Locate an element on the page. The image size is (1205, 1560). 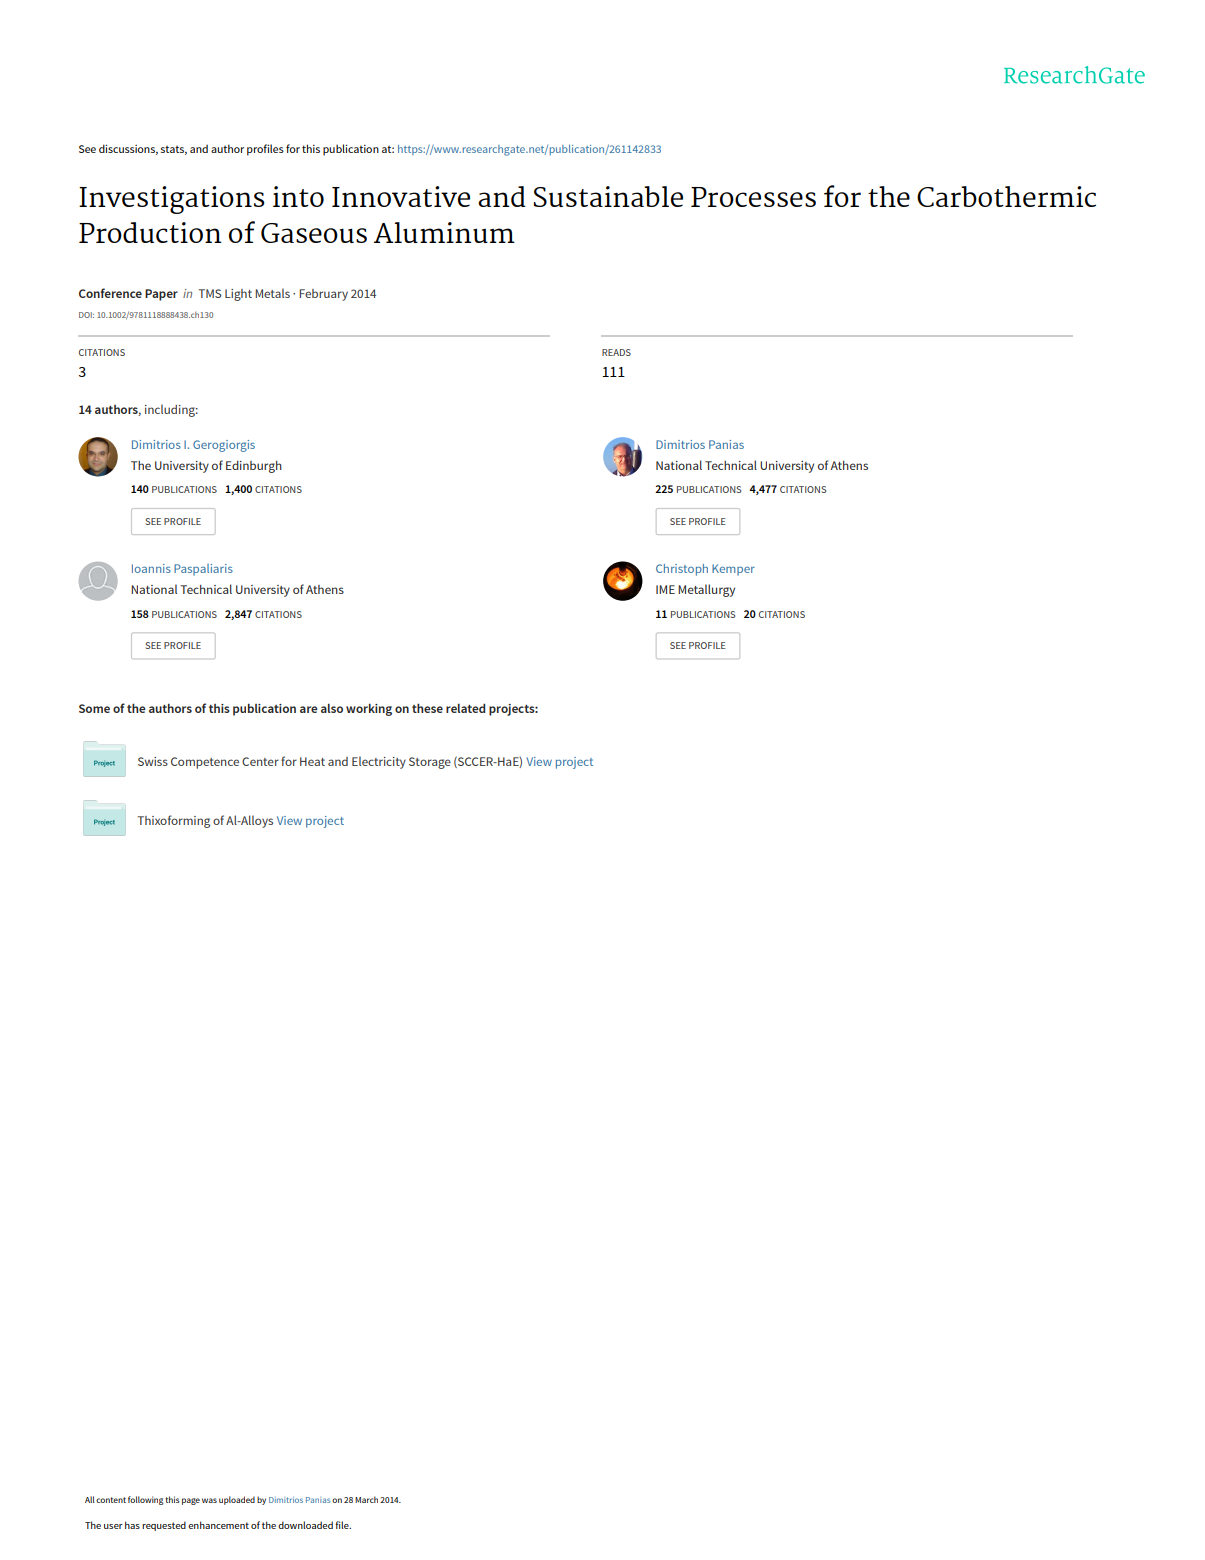
downloaded is located at coordinates (305, 1525).
